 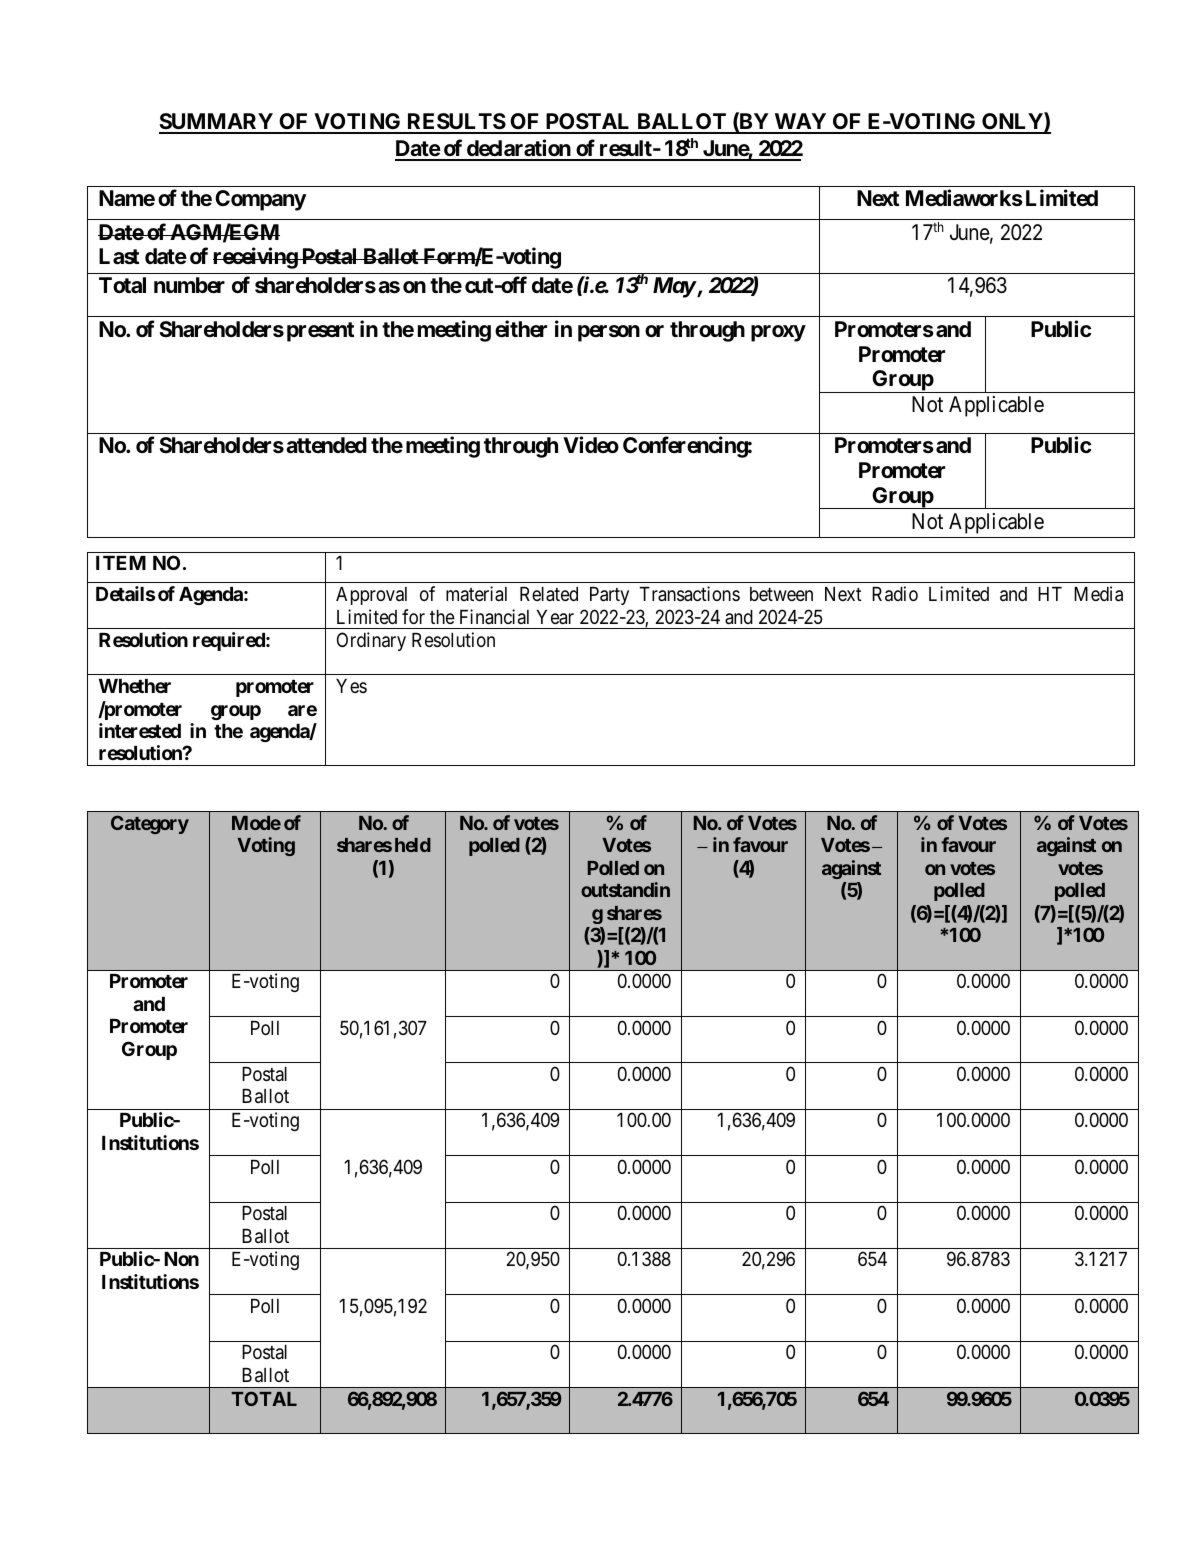 What do you see at coordinates (121, 563) in the screenshot?
I see `ITEM` at bounding box center [121, 563].
